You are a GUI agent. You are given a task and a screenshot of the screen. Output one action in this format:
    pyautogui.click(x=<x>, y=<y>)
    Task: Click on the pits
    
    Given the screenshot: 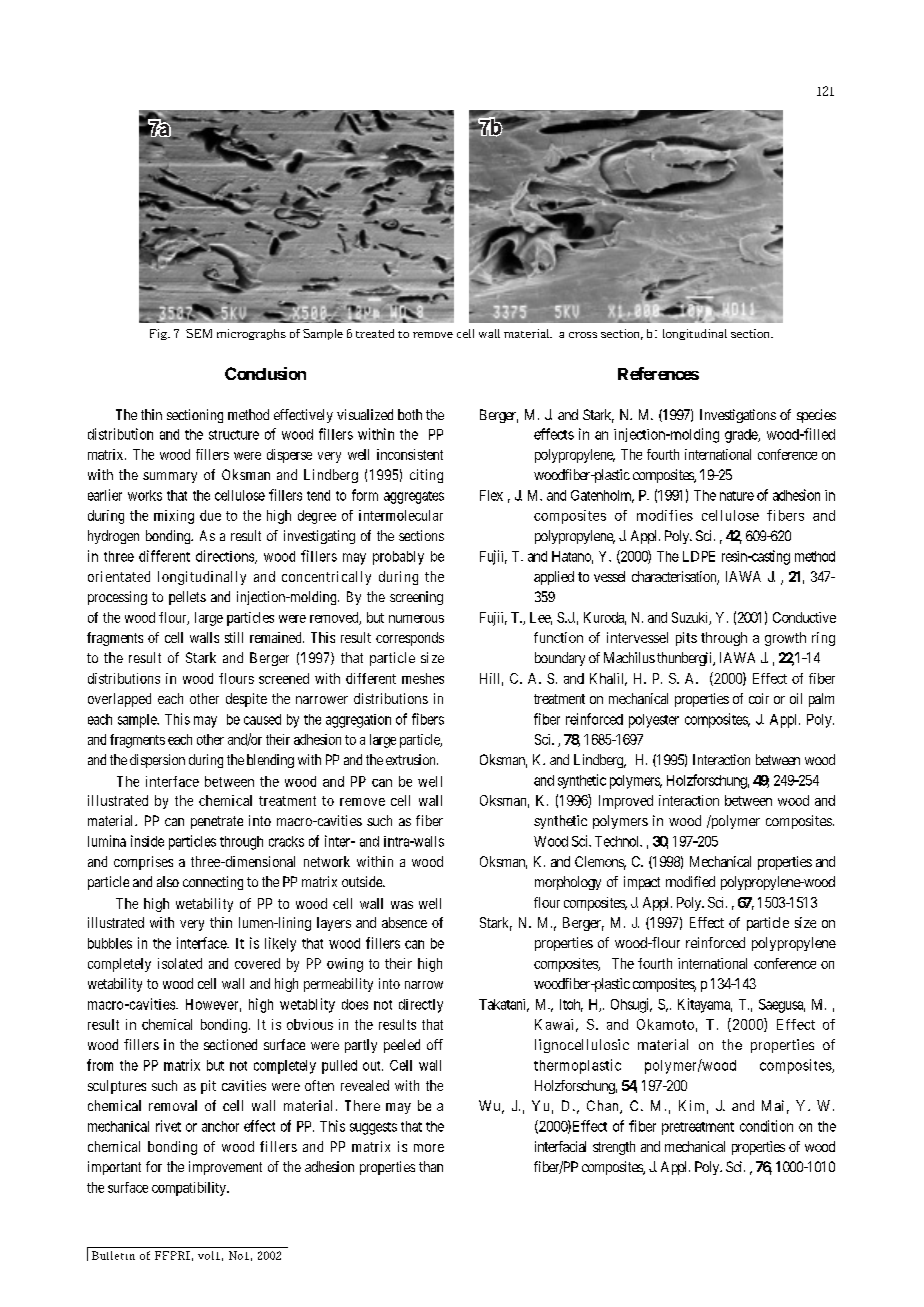 What is the action you would take?
    pyautogui.click(x=686, y=639)
